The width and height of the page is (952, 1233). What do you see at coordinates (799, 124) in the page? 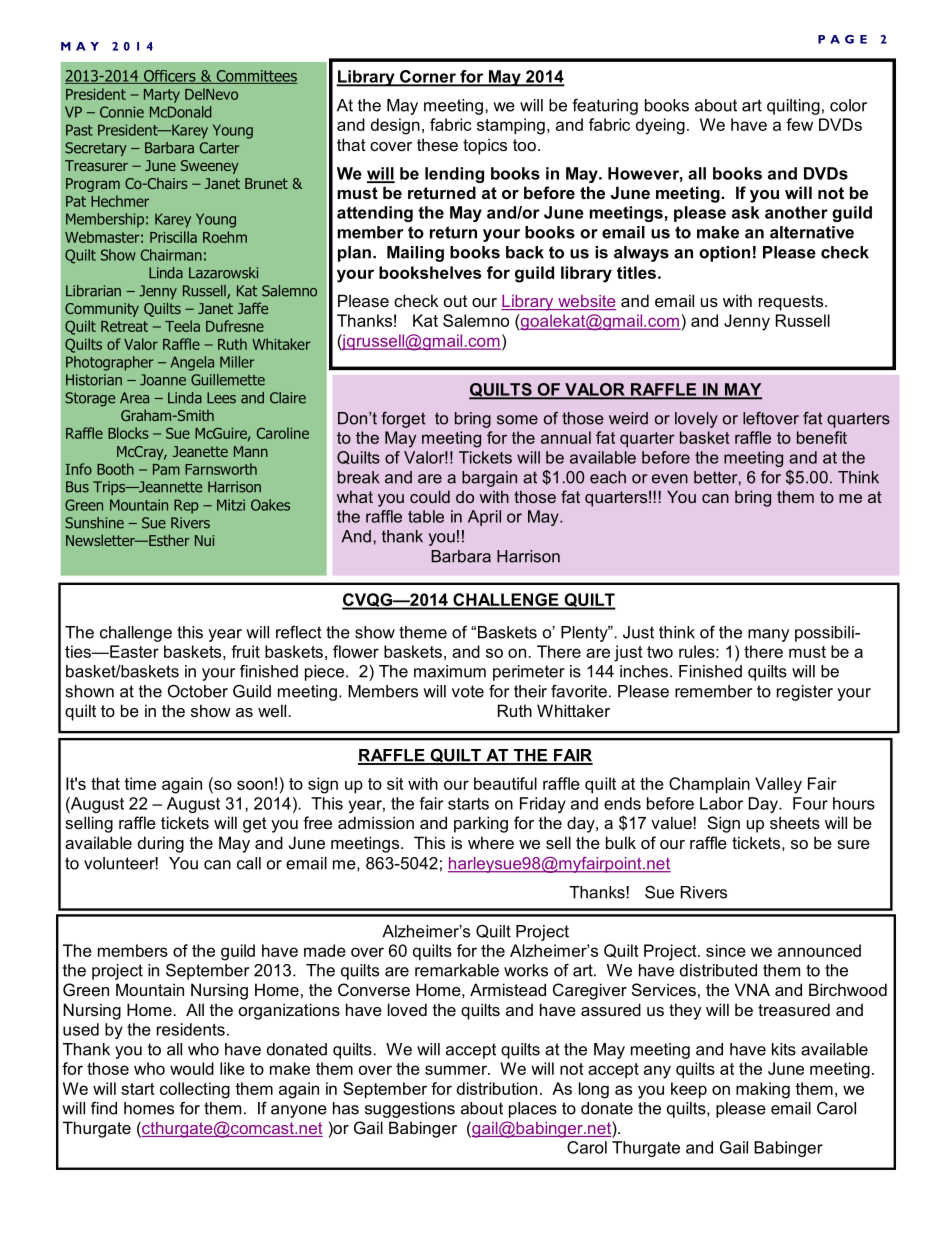
I see `few` at bounding box center [799, 124].
